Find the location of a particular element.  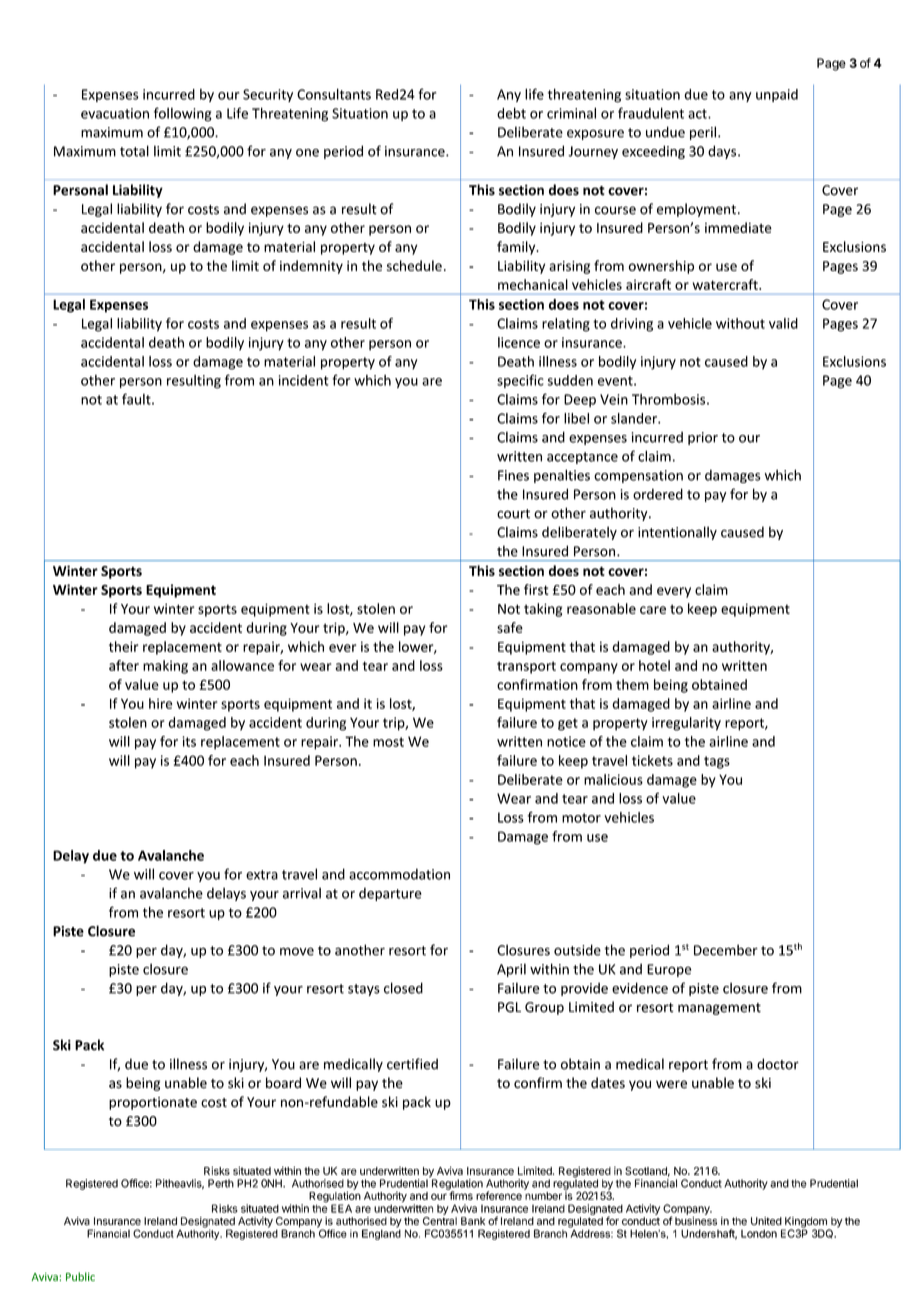

Central is located at coordinates (440, 1221).
